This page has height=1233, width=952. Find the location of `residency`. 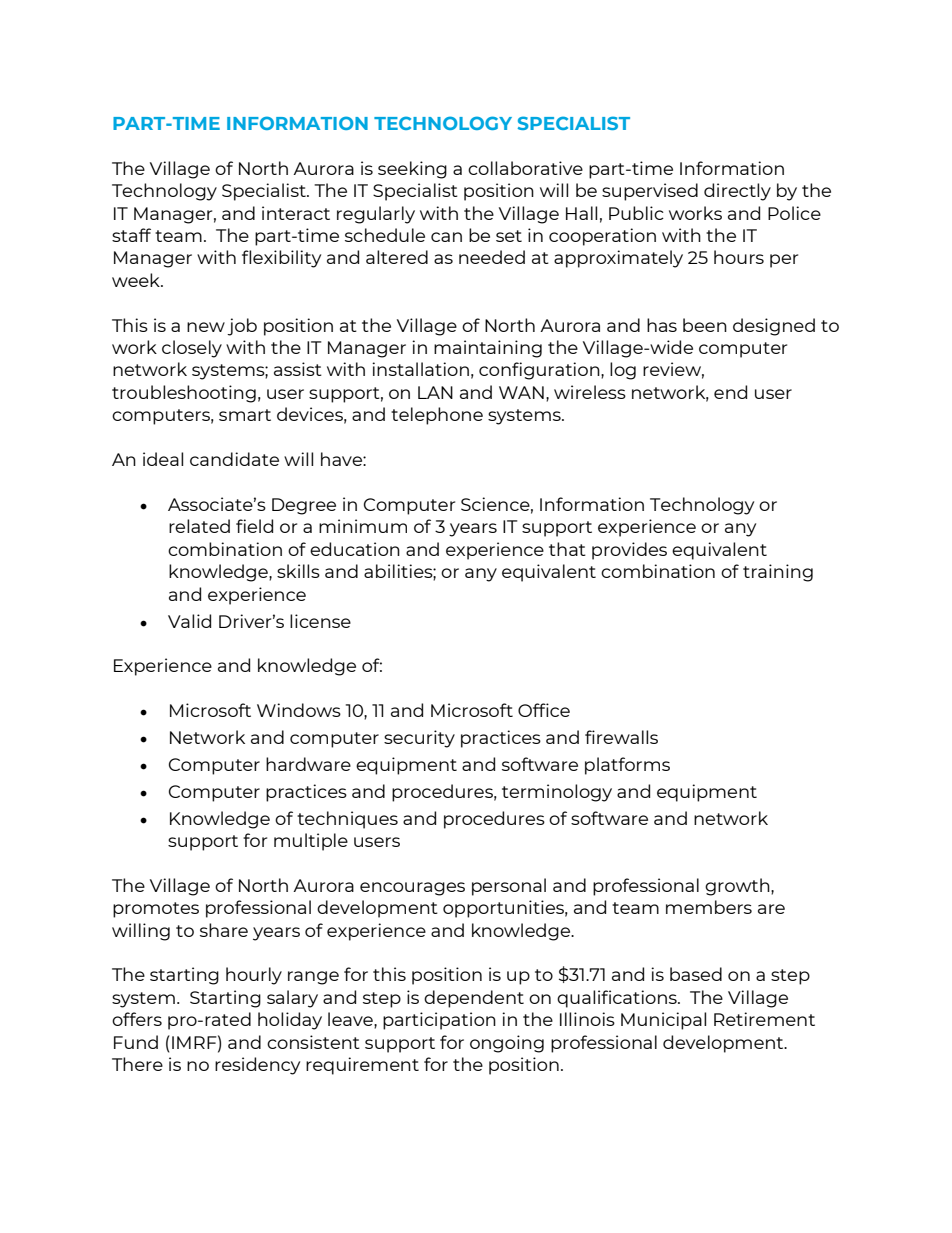

residency is located at coordinates (257, 1066).
